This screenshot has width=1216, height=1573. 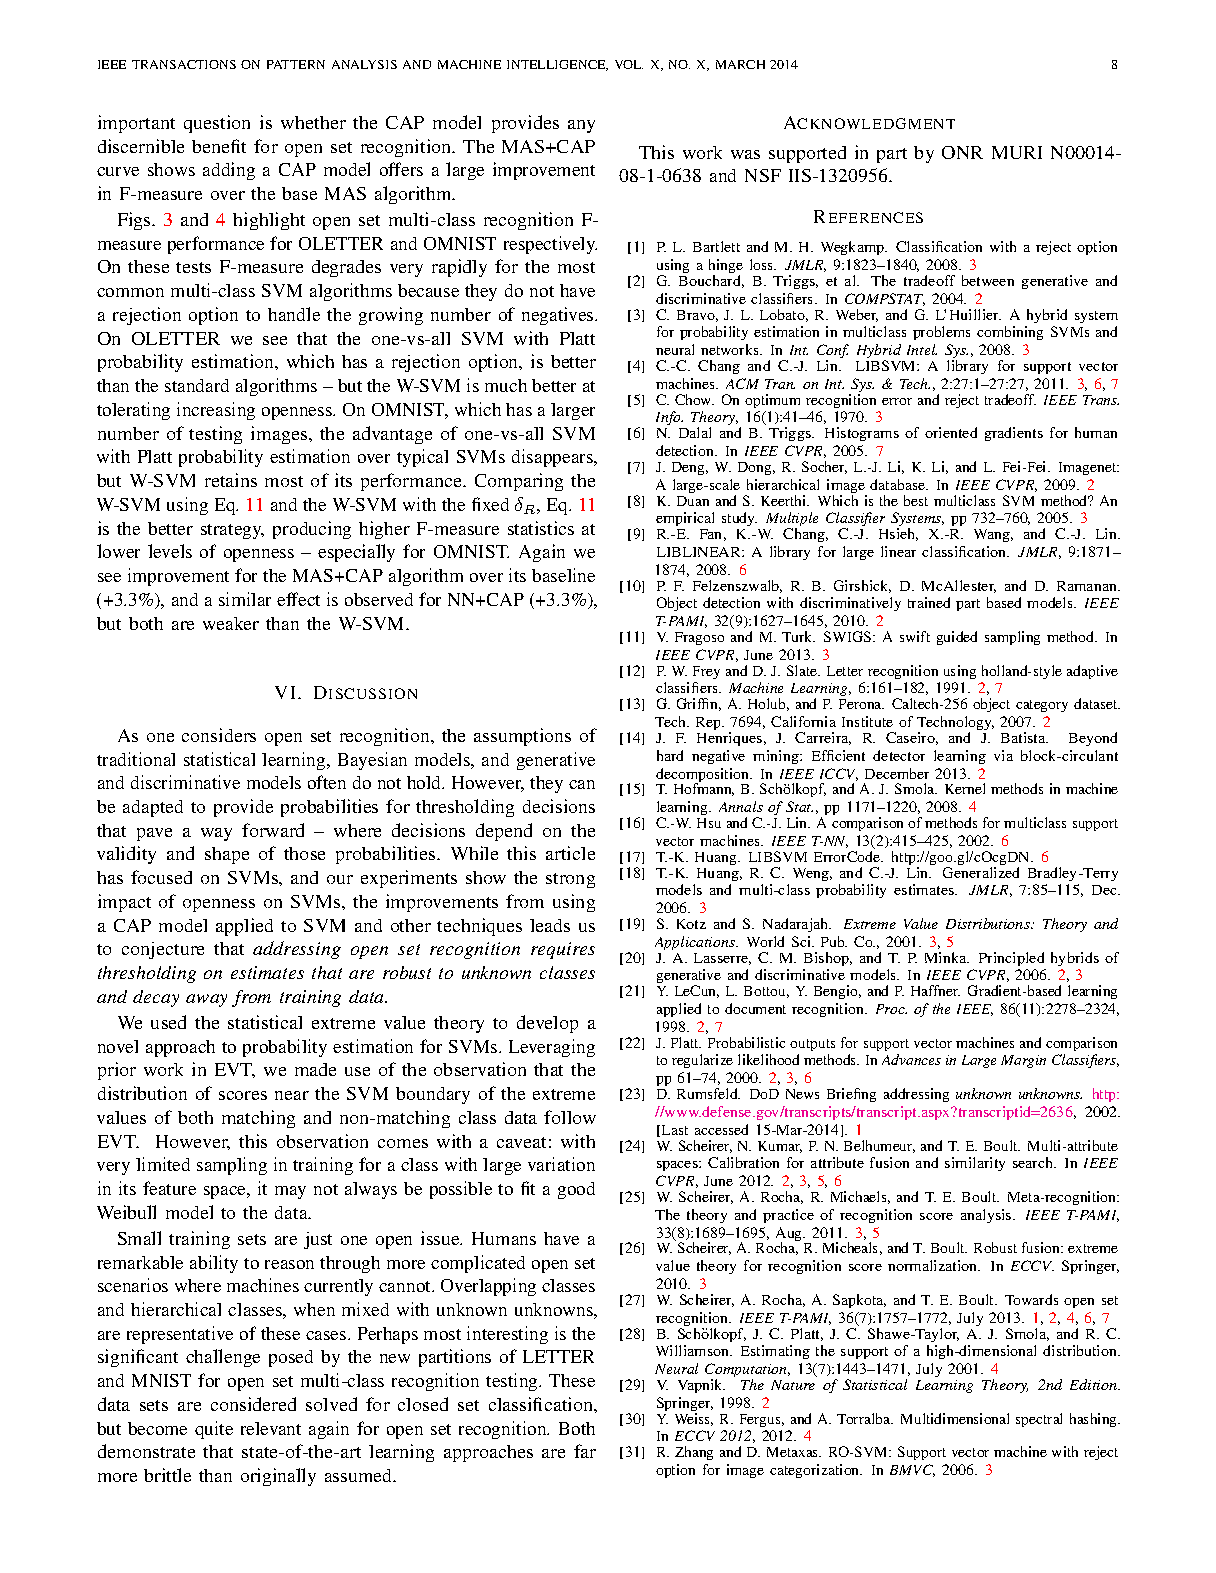 What do you see at coordinates (951, 432) in the screenshot?
I see `oriented` at bounding box center [951, 432].
